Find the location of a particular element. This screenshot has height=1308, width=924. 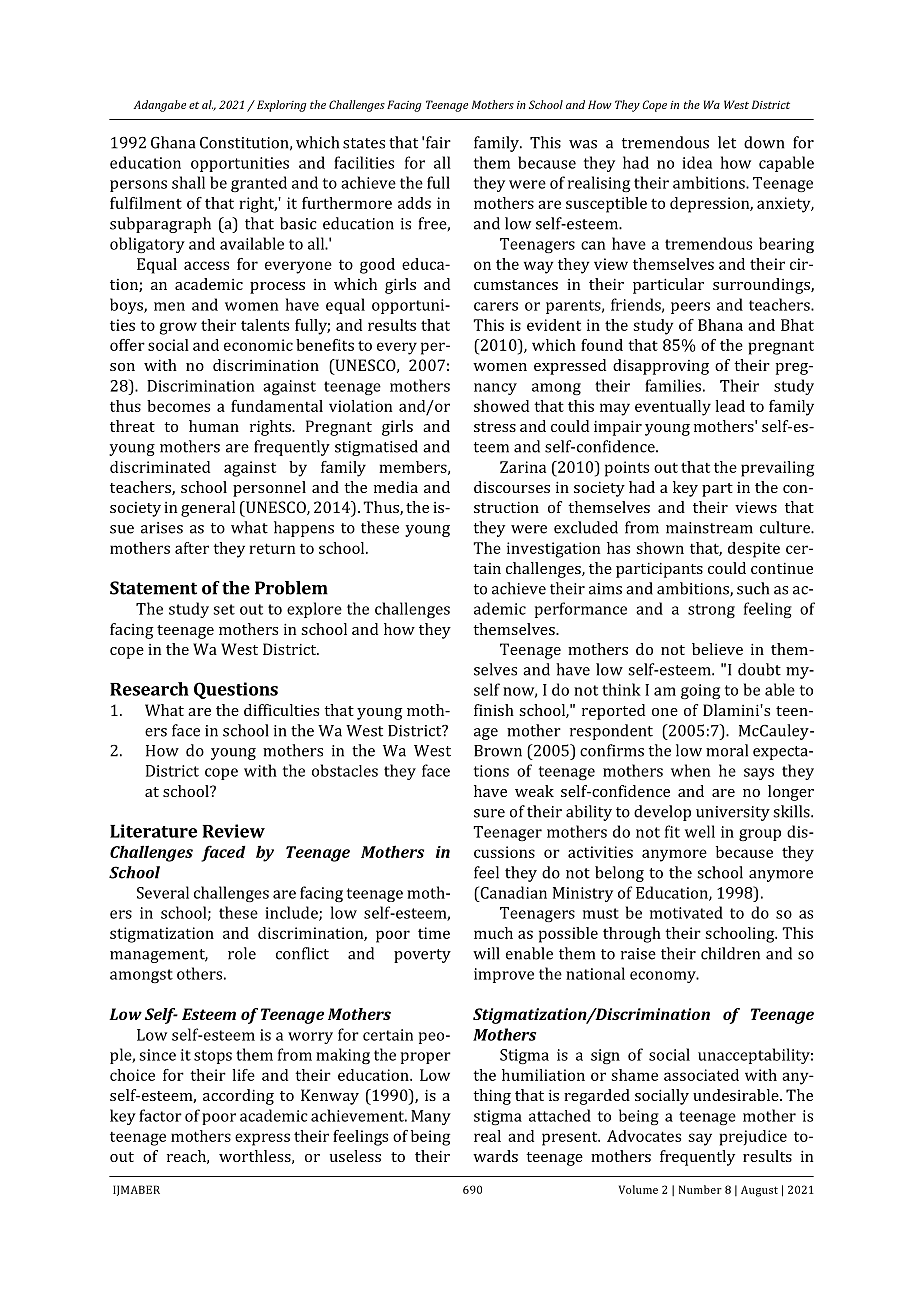

showed is located at coordinates (501, 406).
